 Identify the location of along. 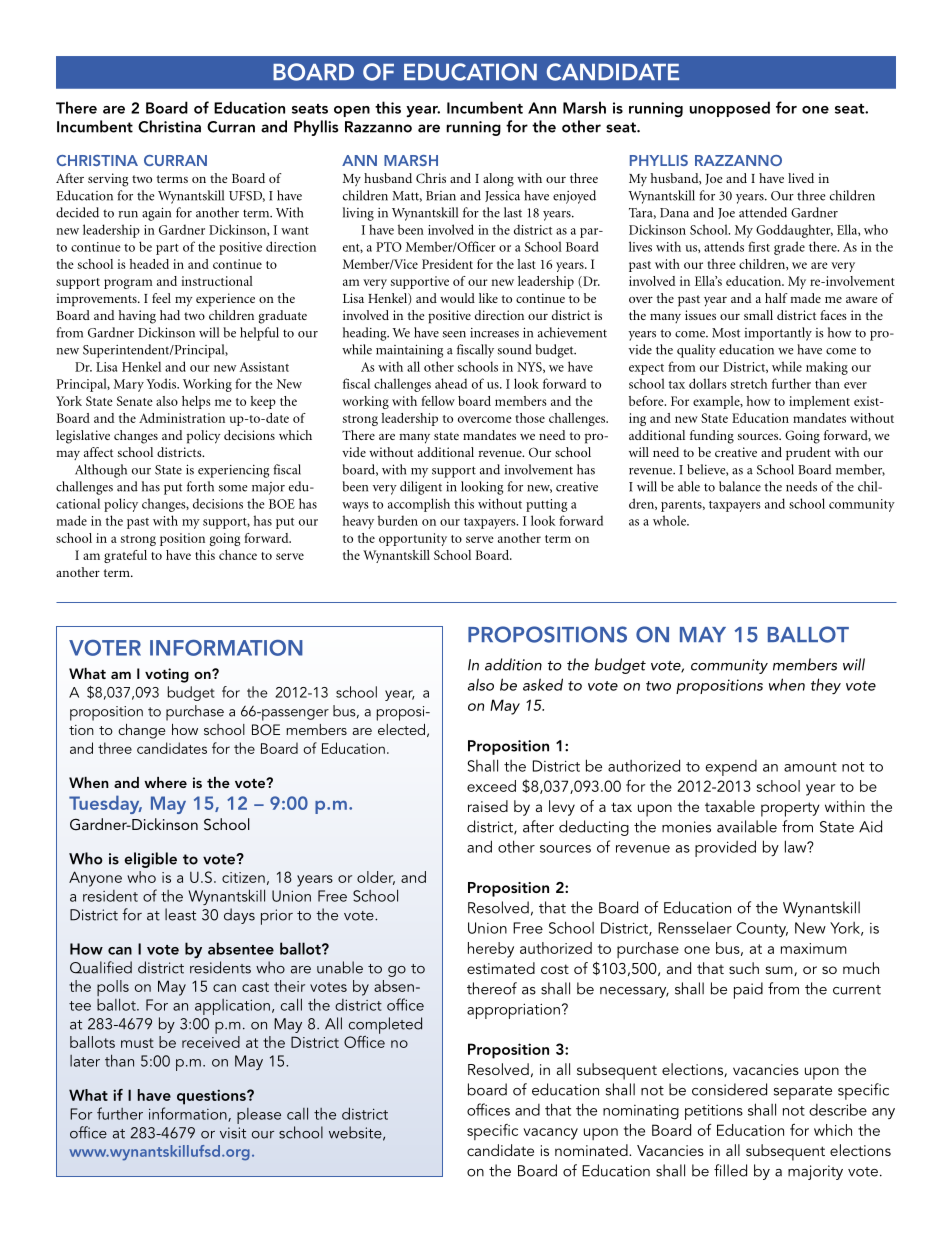
(498, 180).
